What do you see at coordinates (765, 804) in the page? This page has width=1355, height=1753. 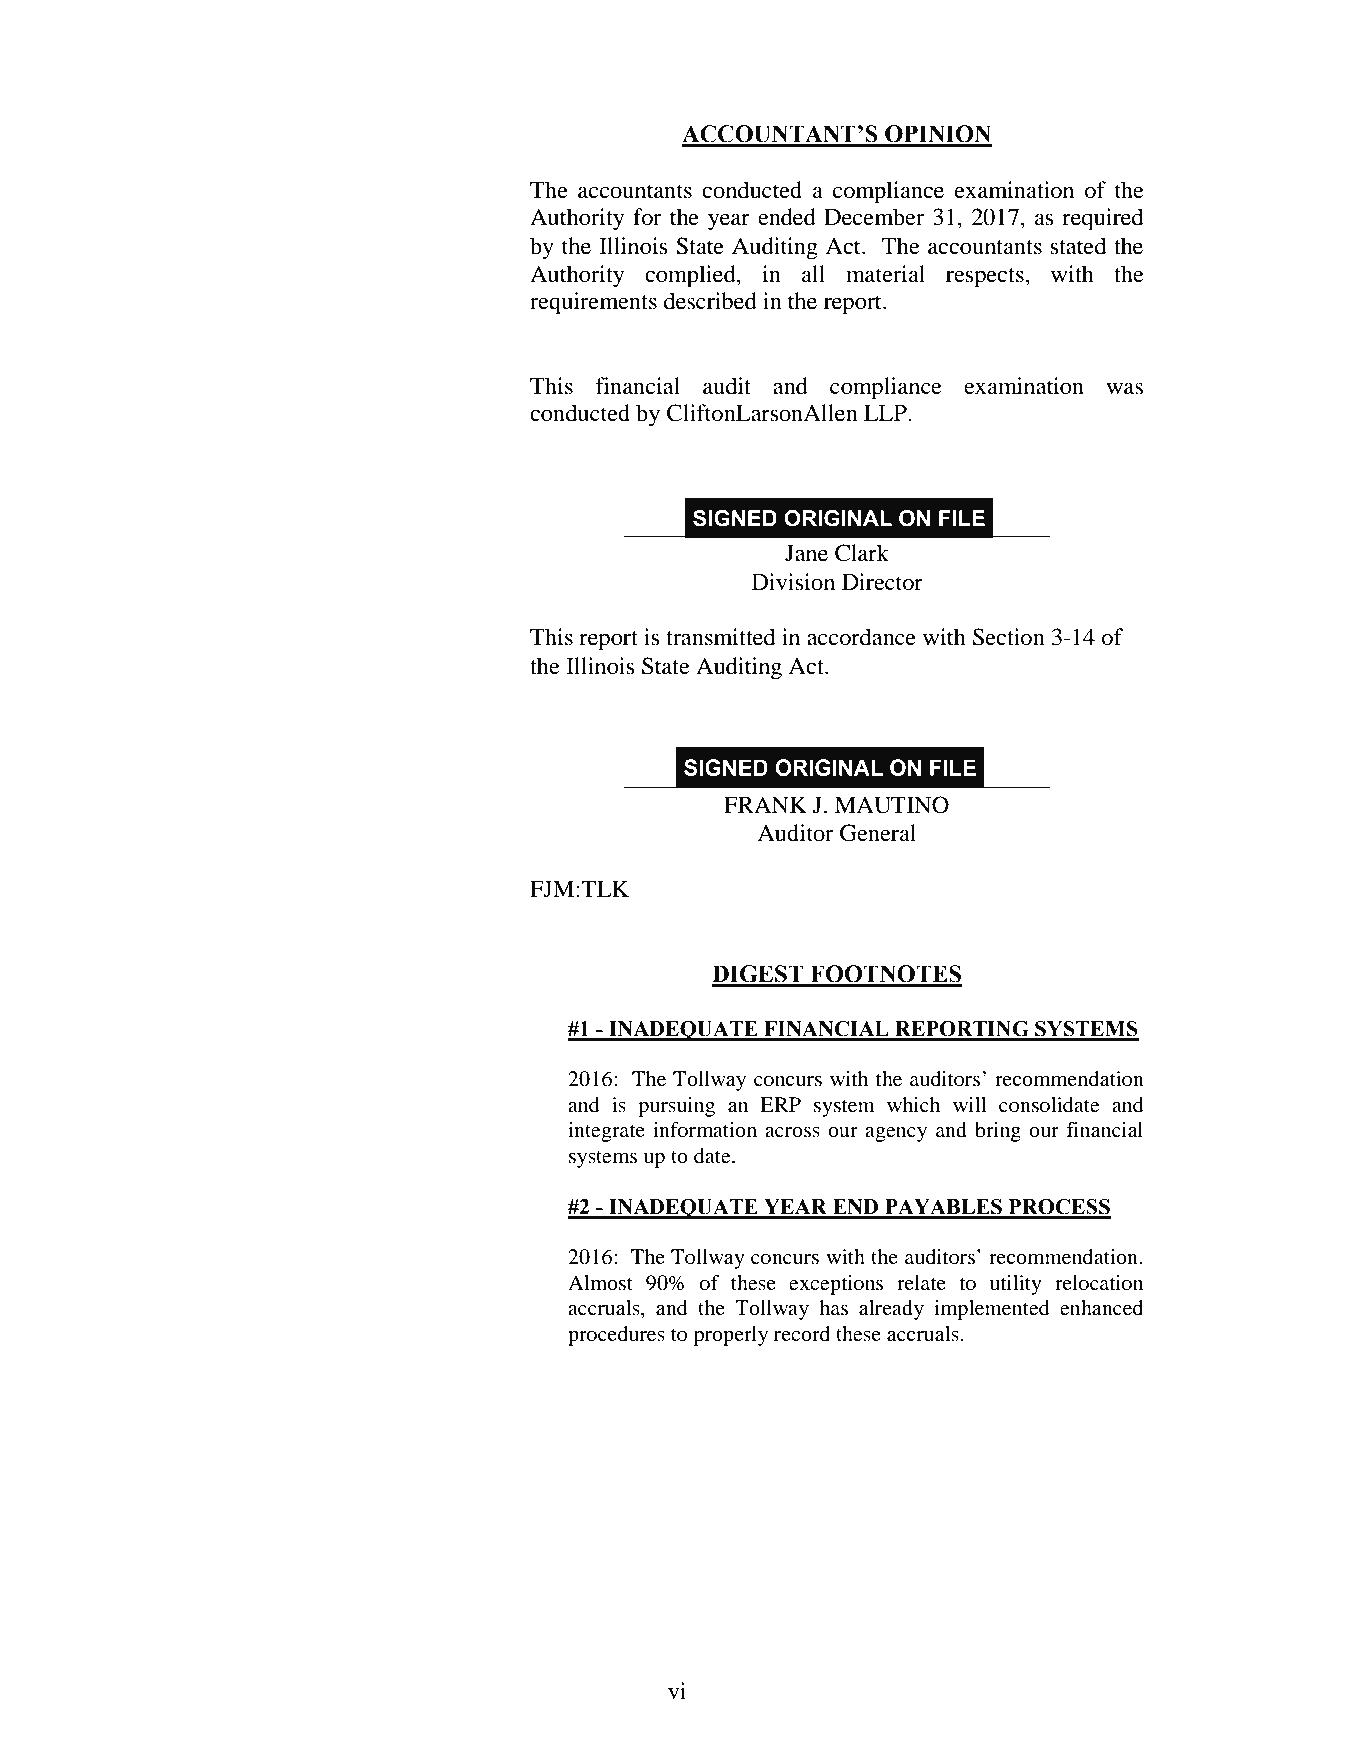 I see `FRANK` at bounding box center [765, 804].
